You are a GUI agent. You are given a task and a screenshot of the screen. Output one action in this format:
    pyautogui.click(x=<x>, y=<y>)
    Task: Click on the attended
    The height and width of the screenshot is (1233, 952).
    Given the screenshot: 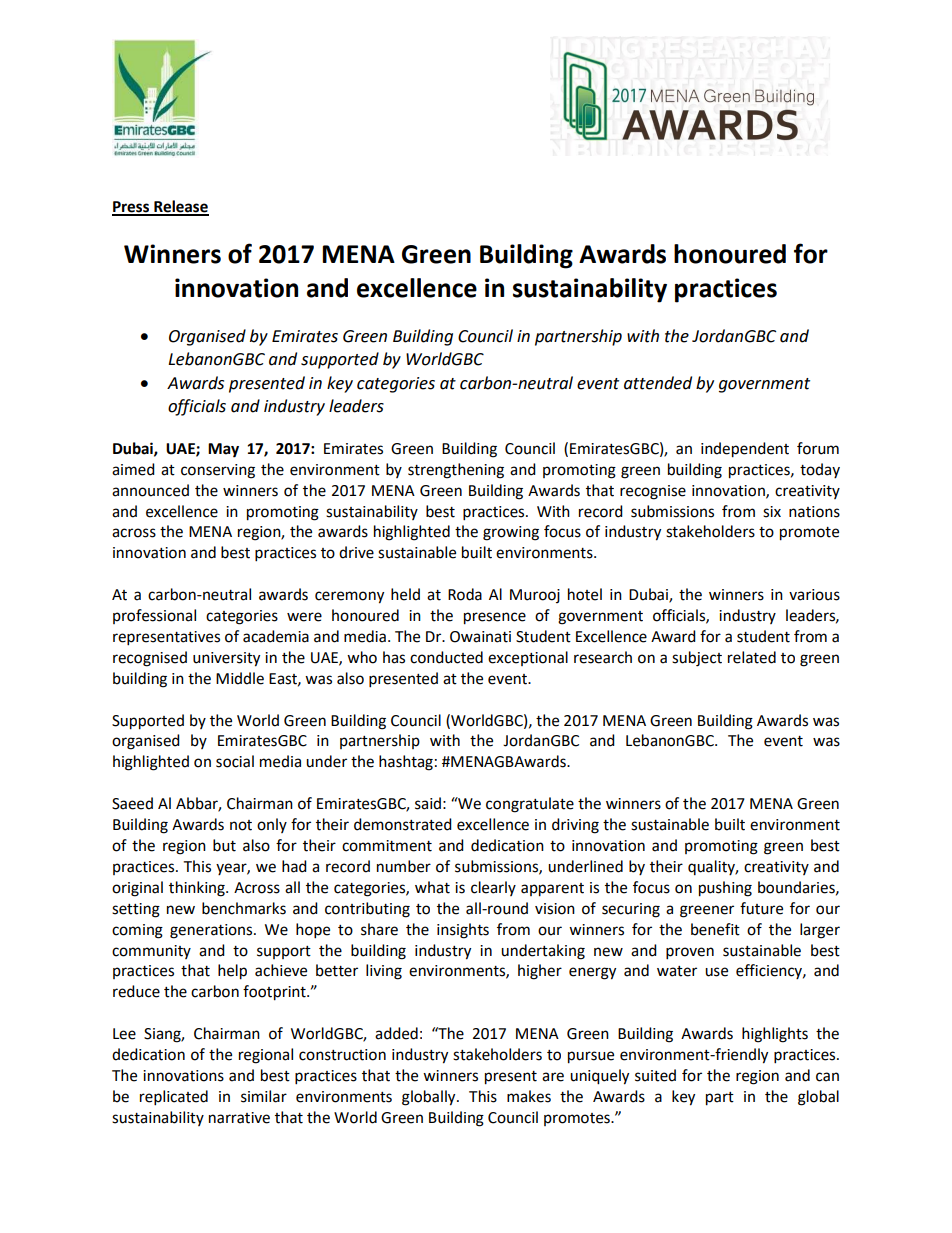 What is the action you would take?
    pyautogui.click(x=658, y=383)
